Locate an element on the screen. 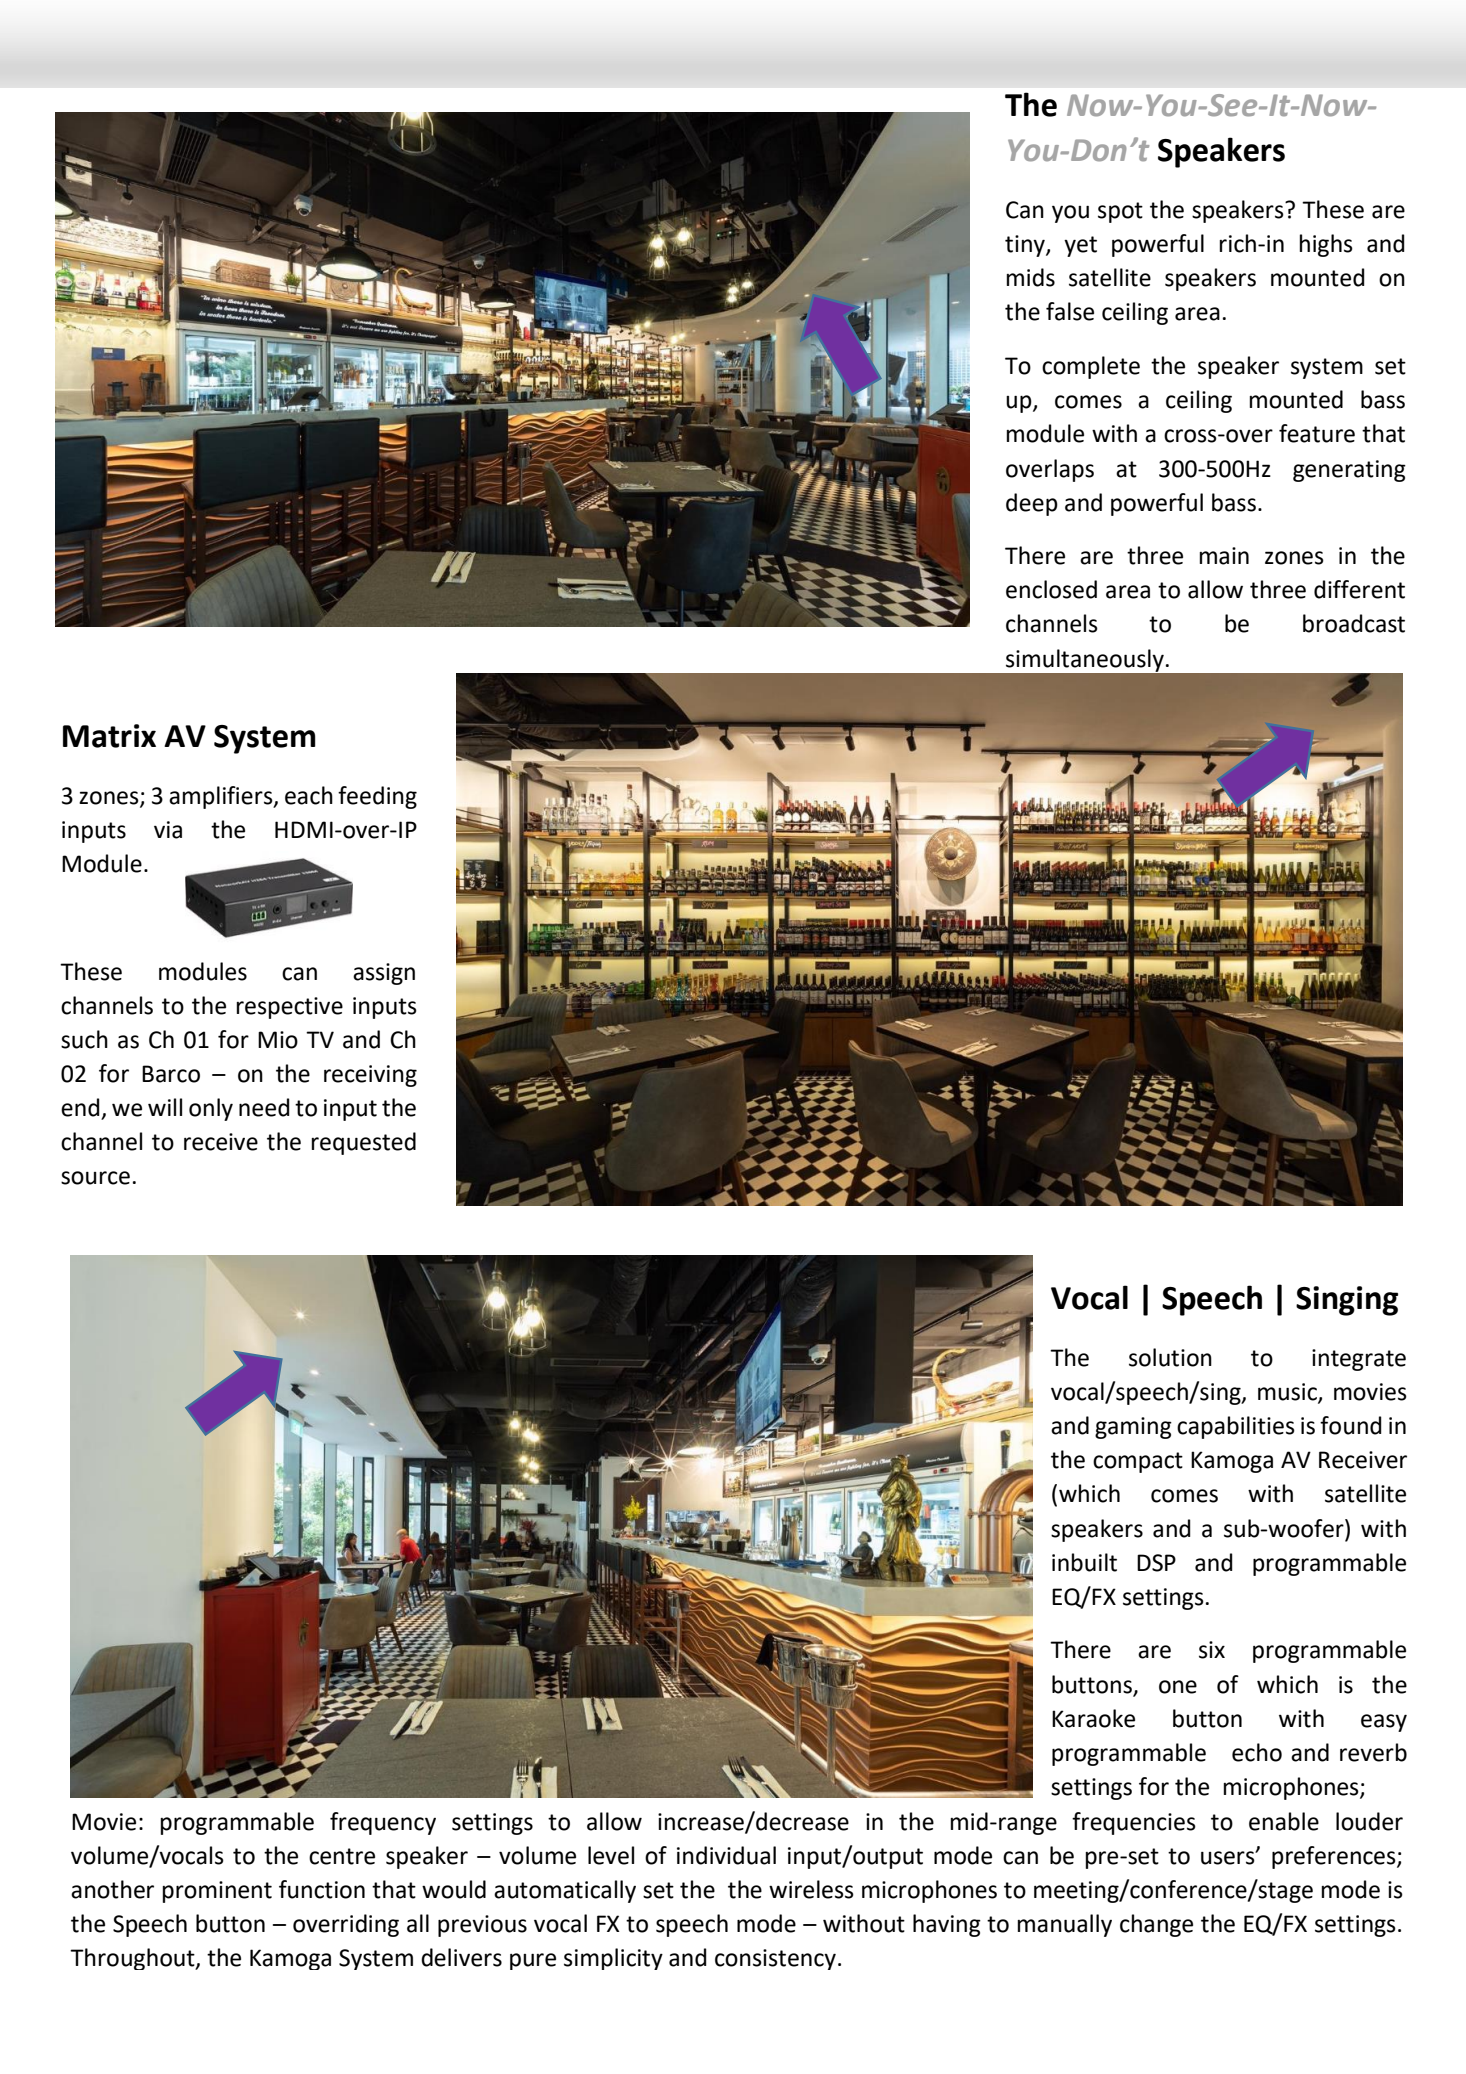 This screenshot has height=2074, width=1466. receiving is located at coordinates (370, 1076).
